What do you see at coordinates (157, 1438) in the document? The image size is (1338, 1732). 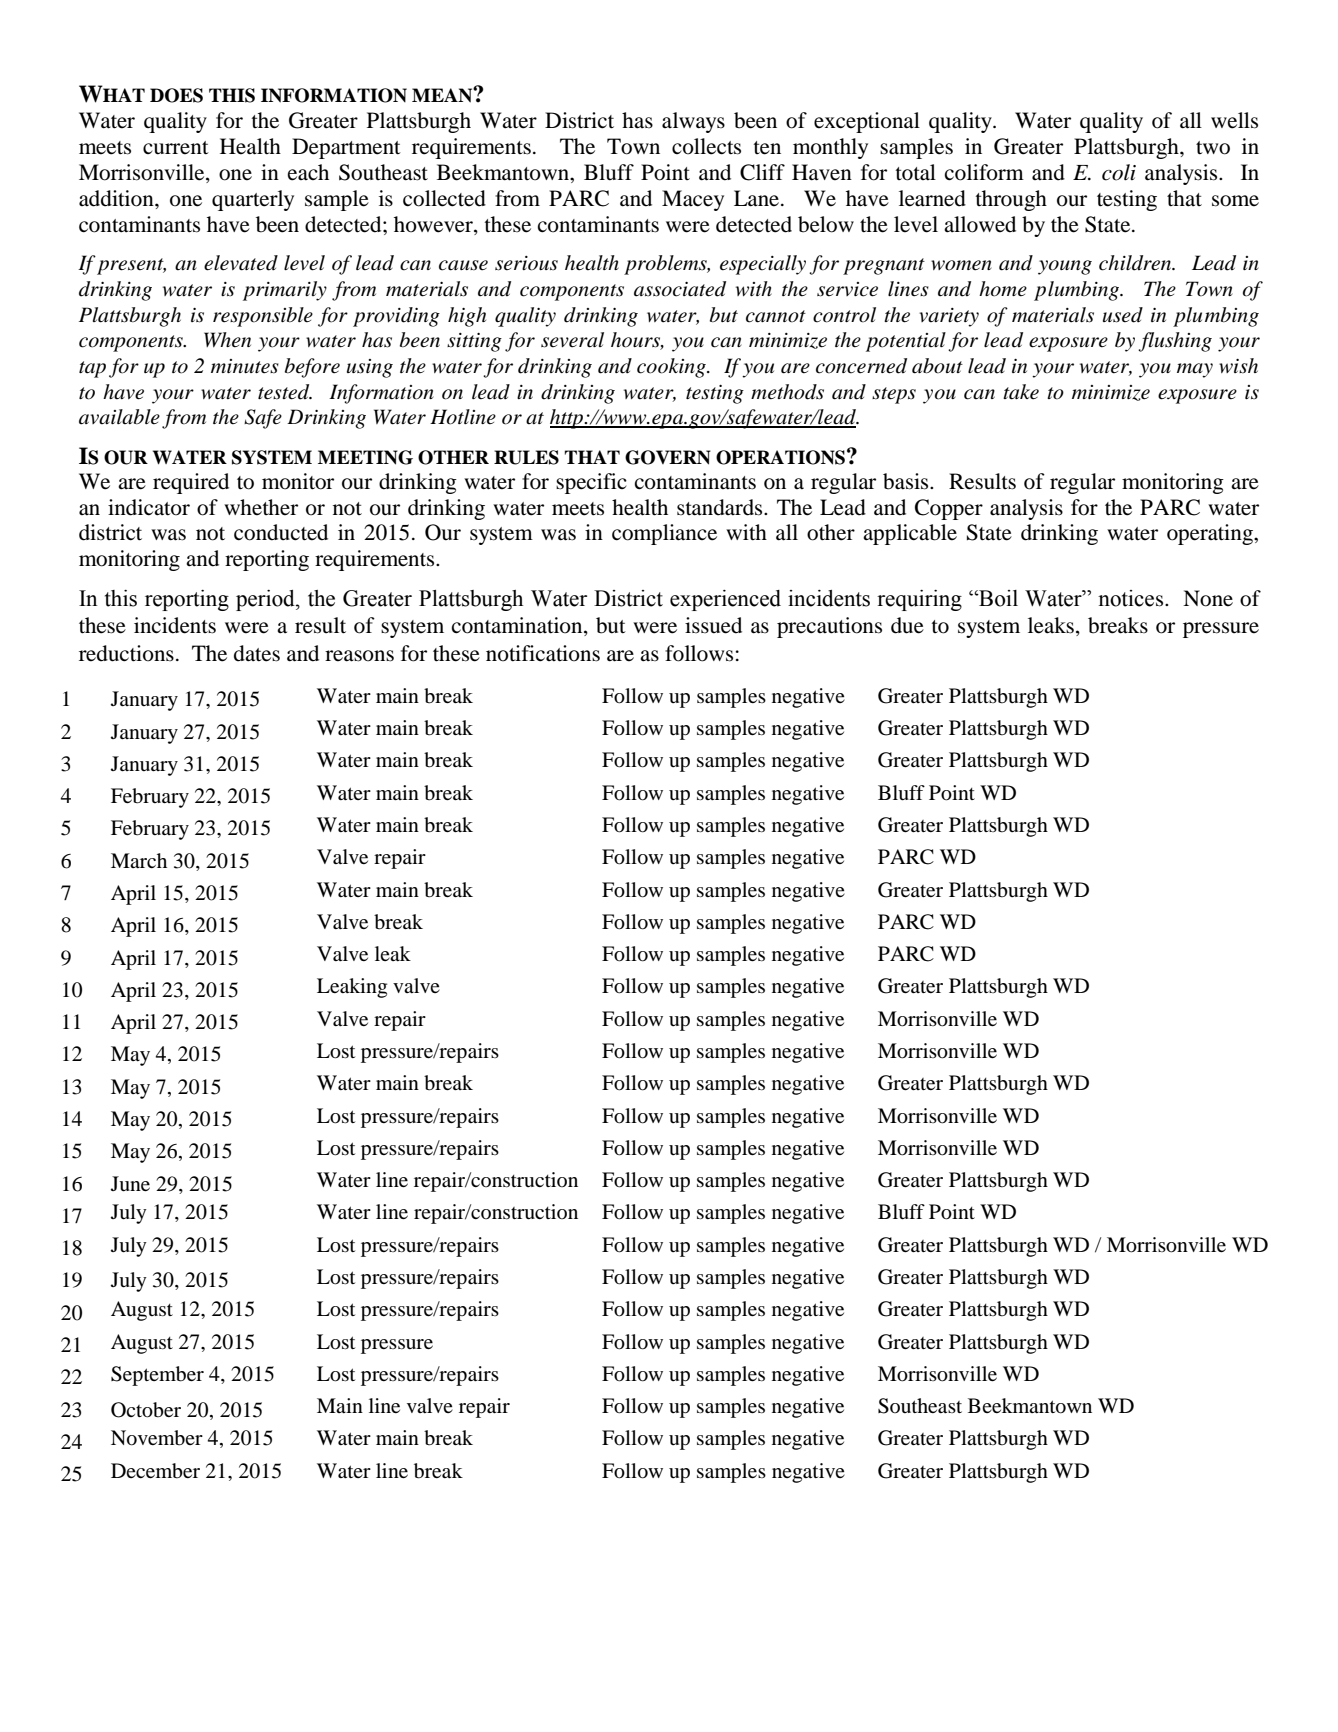 I see `November` at bounding box center [157, 1438].
